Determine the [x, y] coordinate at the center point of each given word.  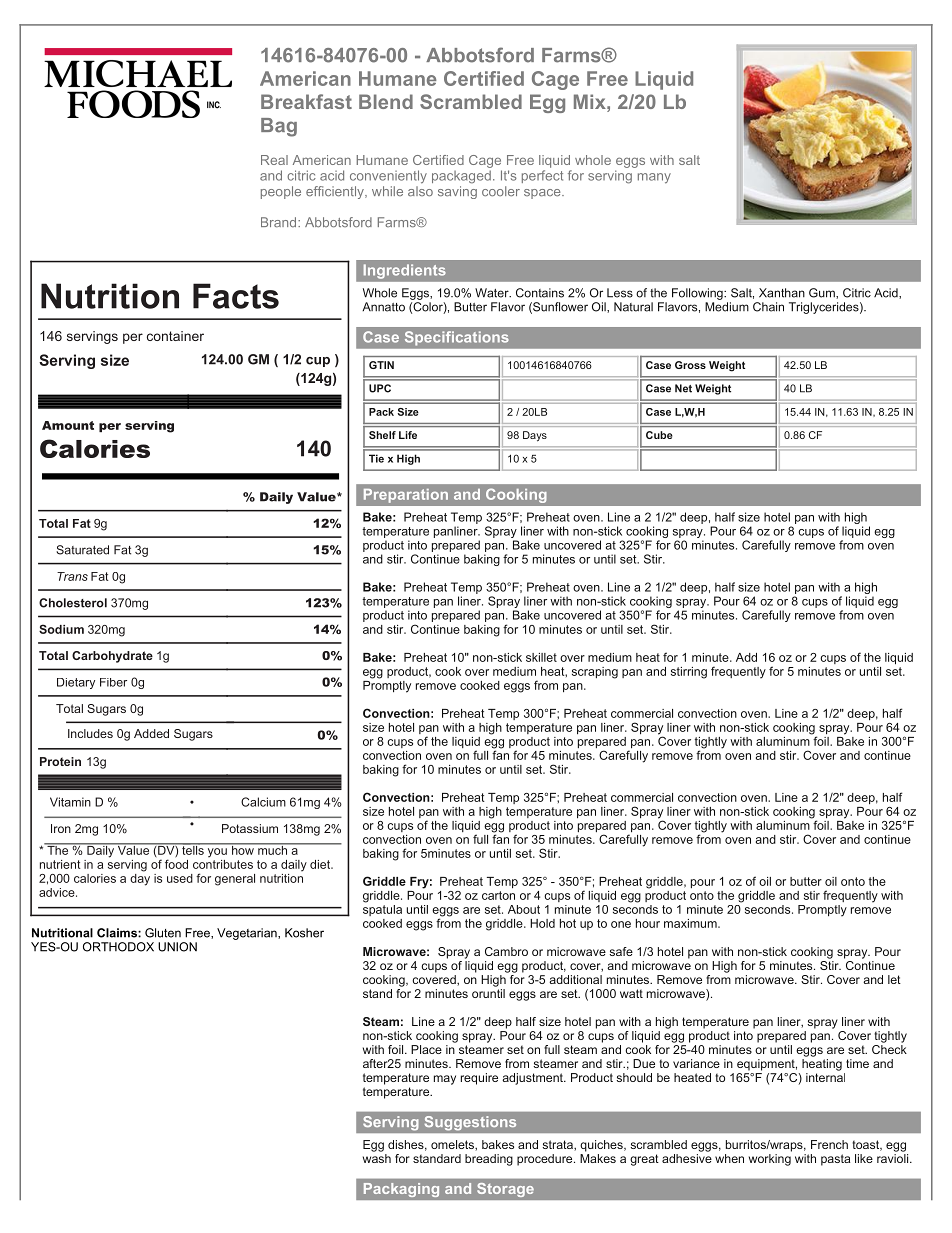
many [654, 178]
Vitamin [70, 802]
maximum [691, 923]
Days [535, 436]
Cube [659, 435]
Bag [279, 127]
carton [498, 895]
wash [377, 1157]
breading [489, 1160]
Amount [68, 425]
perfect [542, 176]
